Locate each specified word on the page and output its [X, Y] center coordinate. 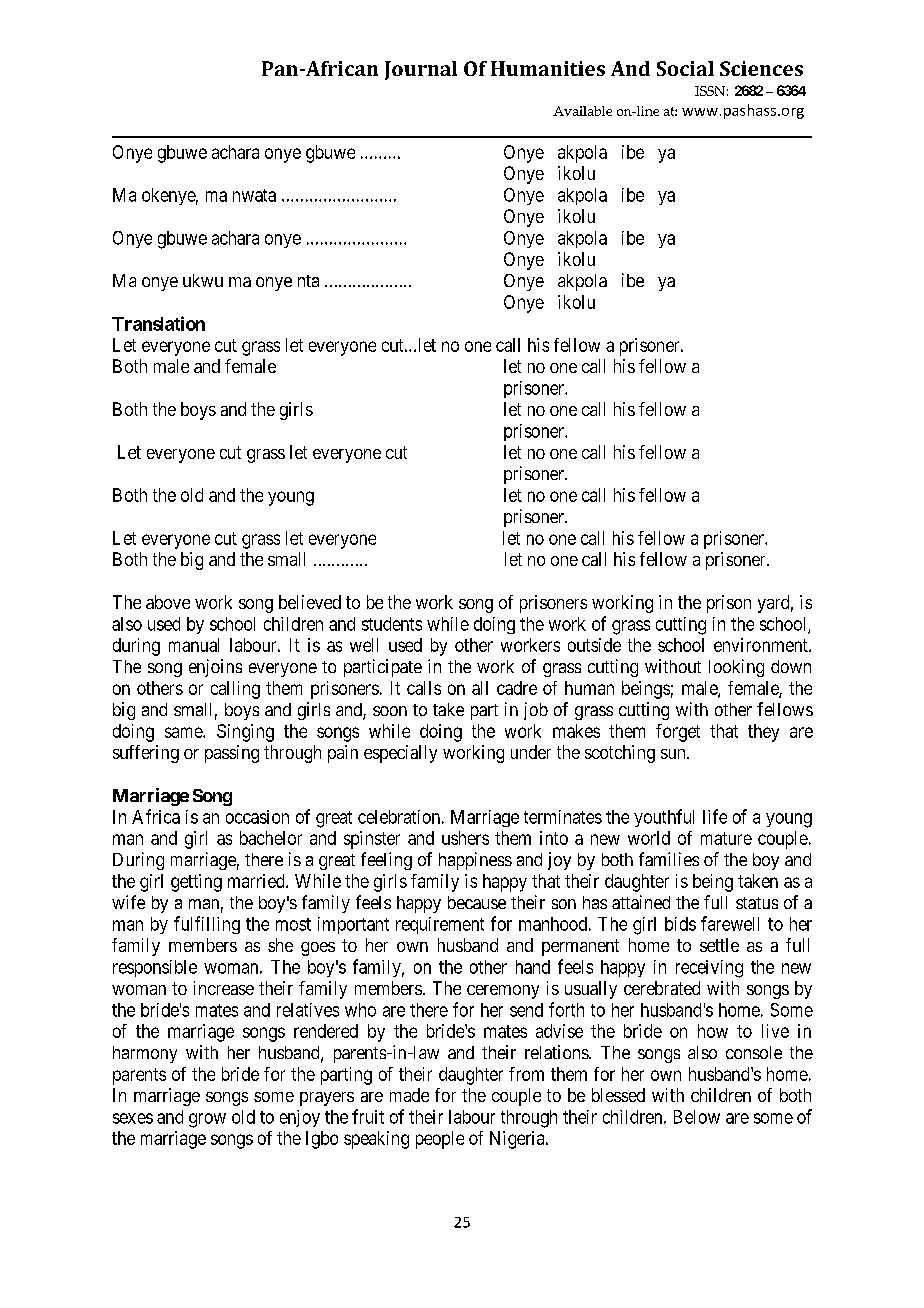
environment [762, 645]
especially [400, 754]
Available [582, 111]
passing [232, 754]
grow [207, 1120]
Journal [421, 70]
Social [685, 68]
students [392, 624]
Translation [158, 323]
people [440, 1140]
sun [674, 754]
